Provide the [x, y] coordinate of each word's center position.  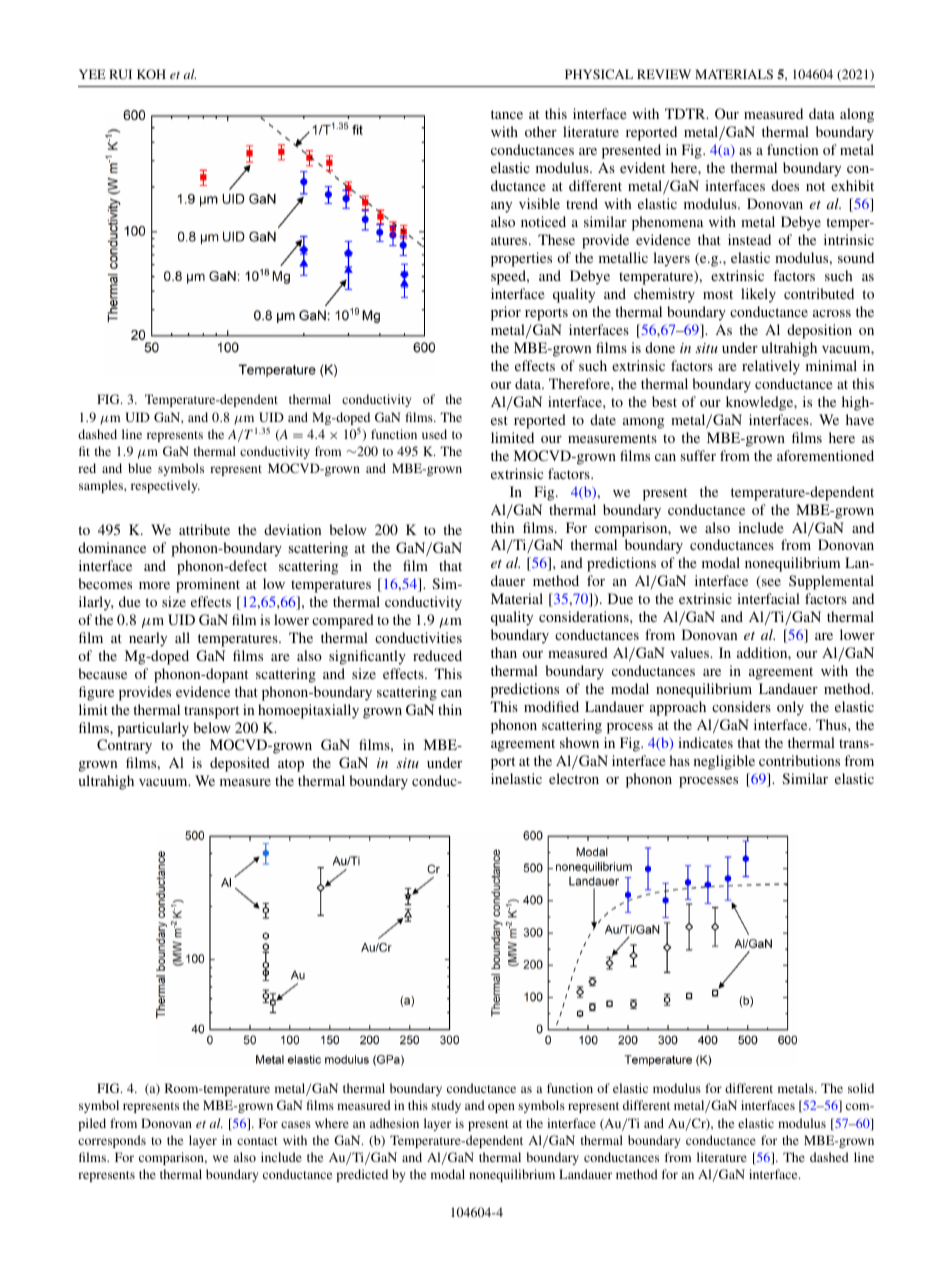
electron [574, 778]
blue [140, 468]
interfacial [768, 598]
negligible [724, 762]
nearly [148, 639]
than [504, 652]
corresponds [112, 1141]
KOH [151, 74]
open [501, 1108]
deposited [240, 764]
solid [861, 1088]
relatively [771, 367]
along [857, 115]
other [541, 131]
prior [506, 313]
